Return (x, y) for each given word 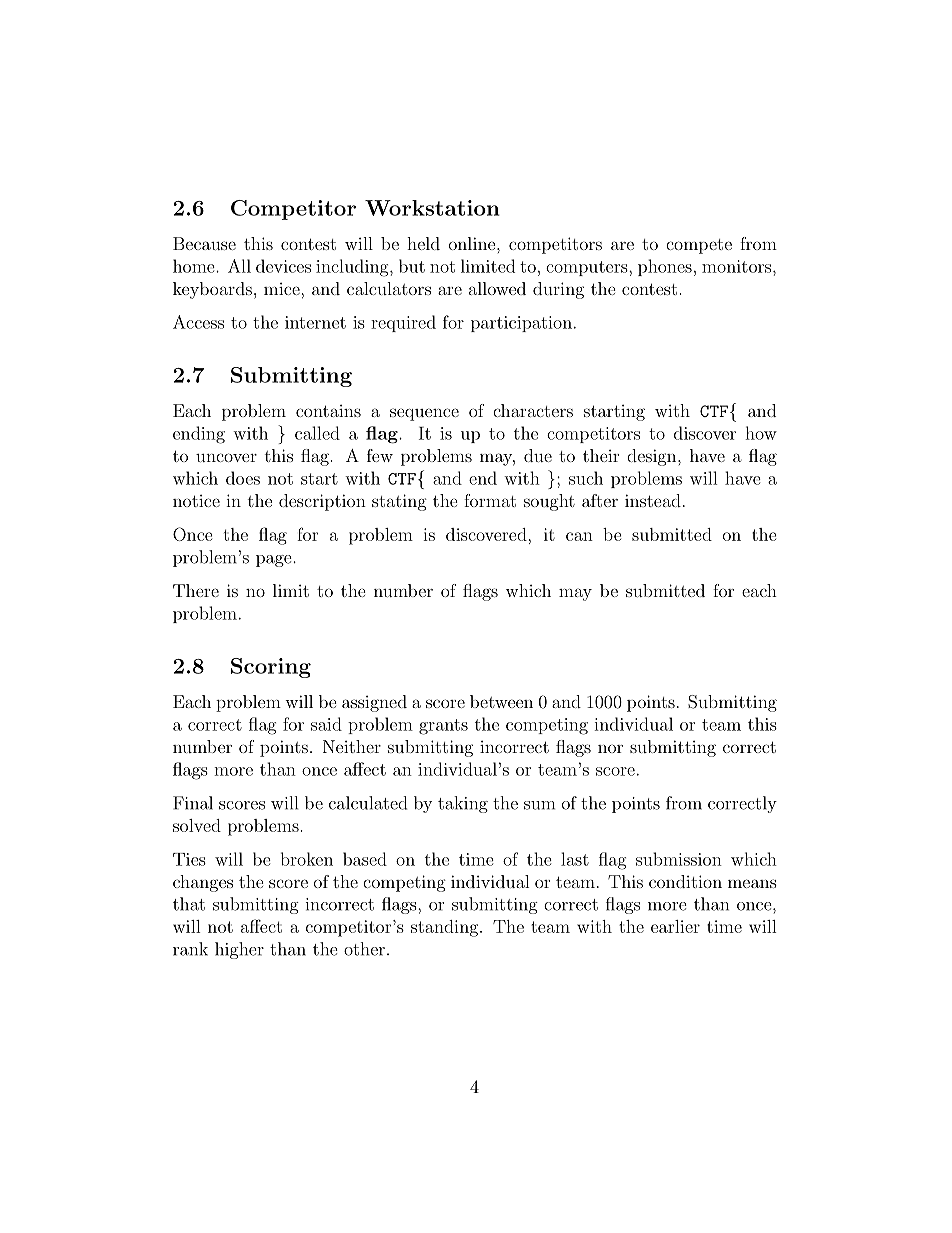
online (473, 243)
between (501, 701)
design (651, 457)
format (490, 500)
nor (610, 748)
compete (699, 246)
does (243, 478)
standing (444, 928)
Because (204, 243)
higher (239, 950)
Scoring (271, 668)
